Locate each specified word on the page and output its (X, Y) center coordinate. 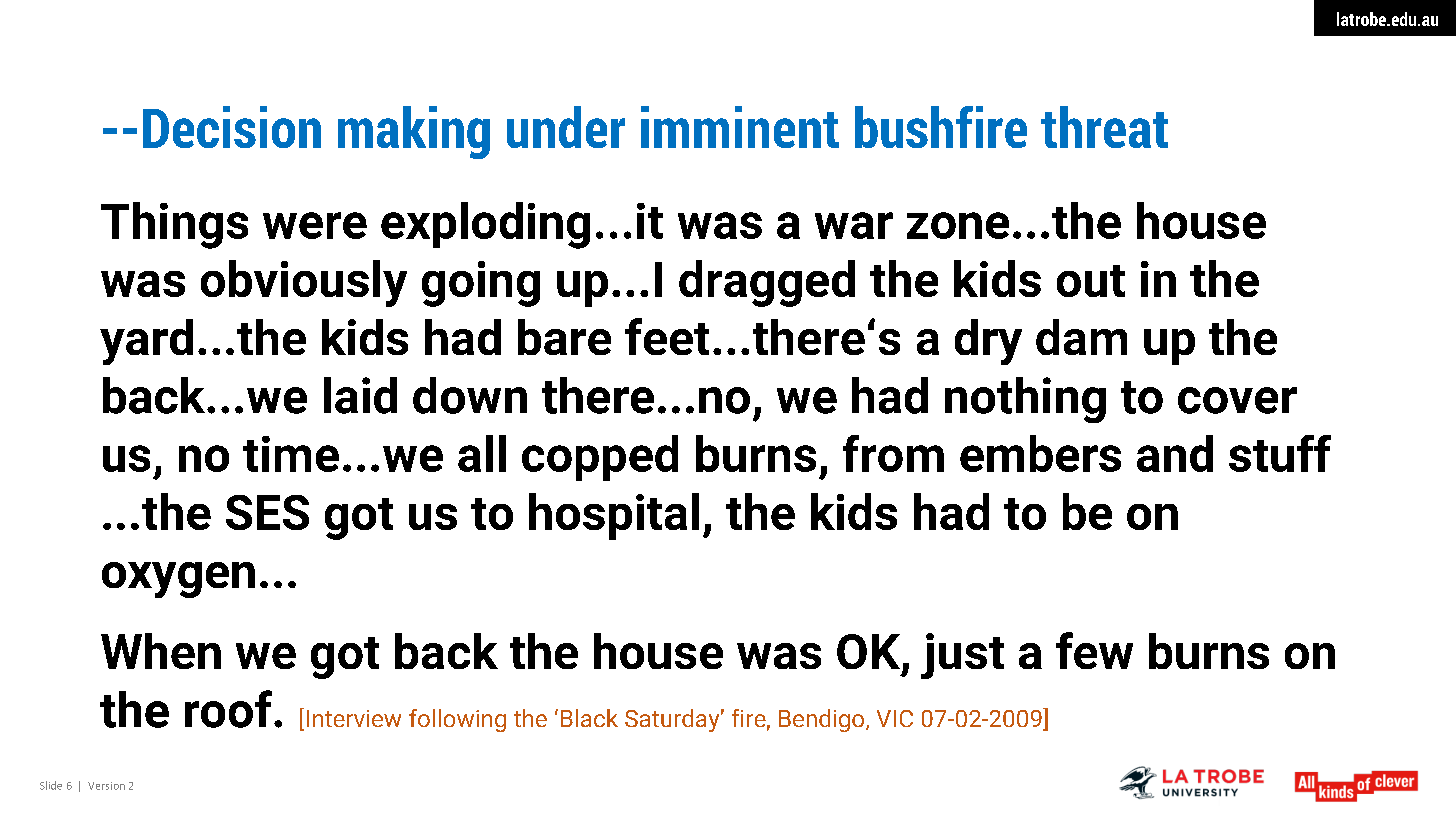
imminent (740, 127)
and (1175, 453)
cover (1237, 400)
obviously (304, 283)
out (1091, 281)
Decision (232, 127)
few (1094, 650)
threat (1104, 127)
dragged (767, 283)
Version (106, 786)
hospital (614, 516)
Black (589, 718)
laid (360, 395)
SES (267, 512)
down (470, 395)
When (161, 651)
